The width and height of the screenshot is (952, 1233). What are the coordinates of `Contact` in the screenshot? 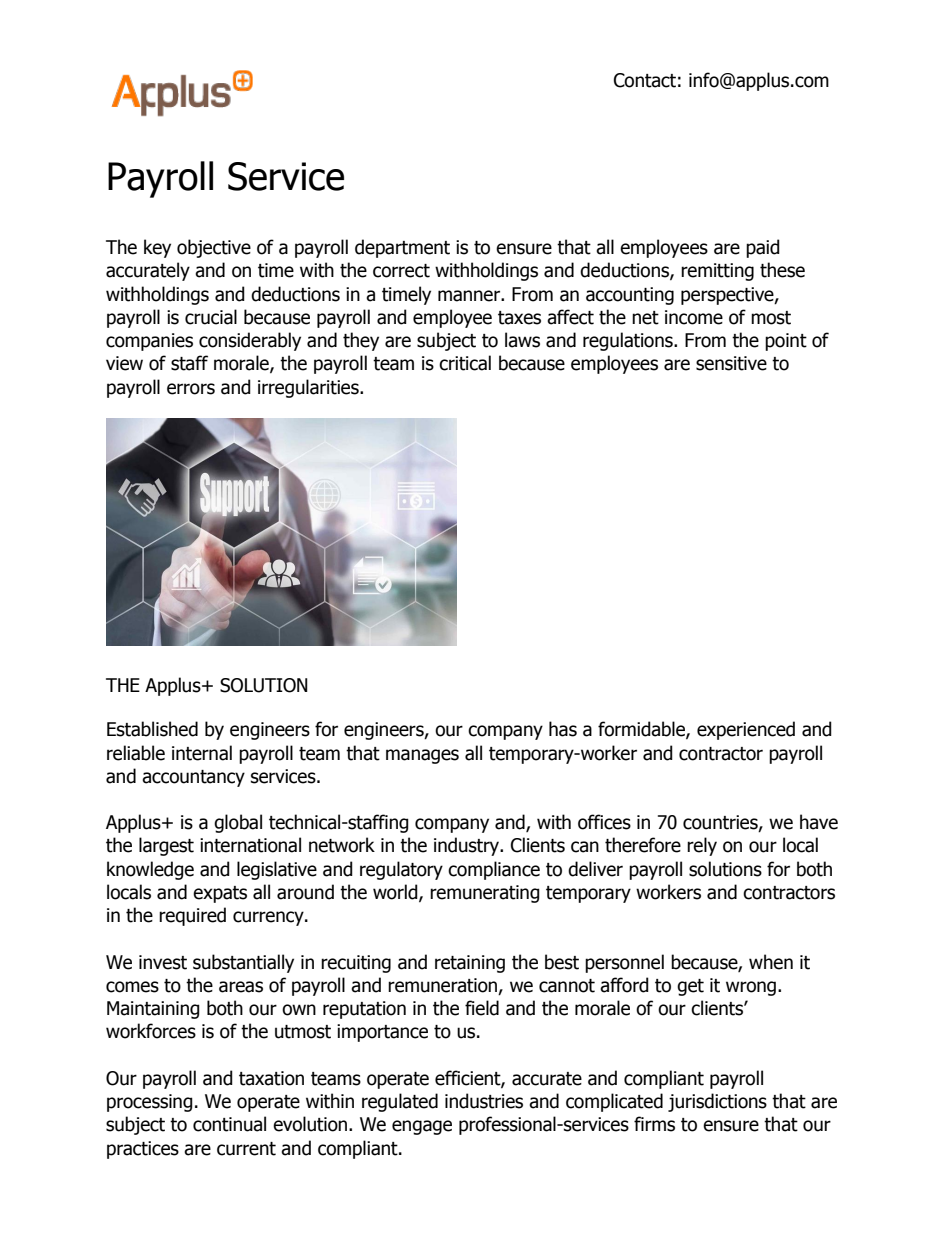 It's located at (645, 80).
